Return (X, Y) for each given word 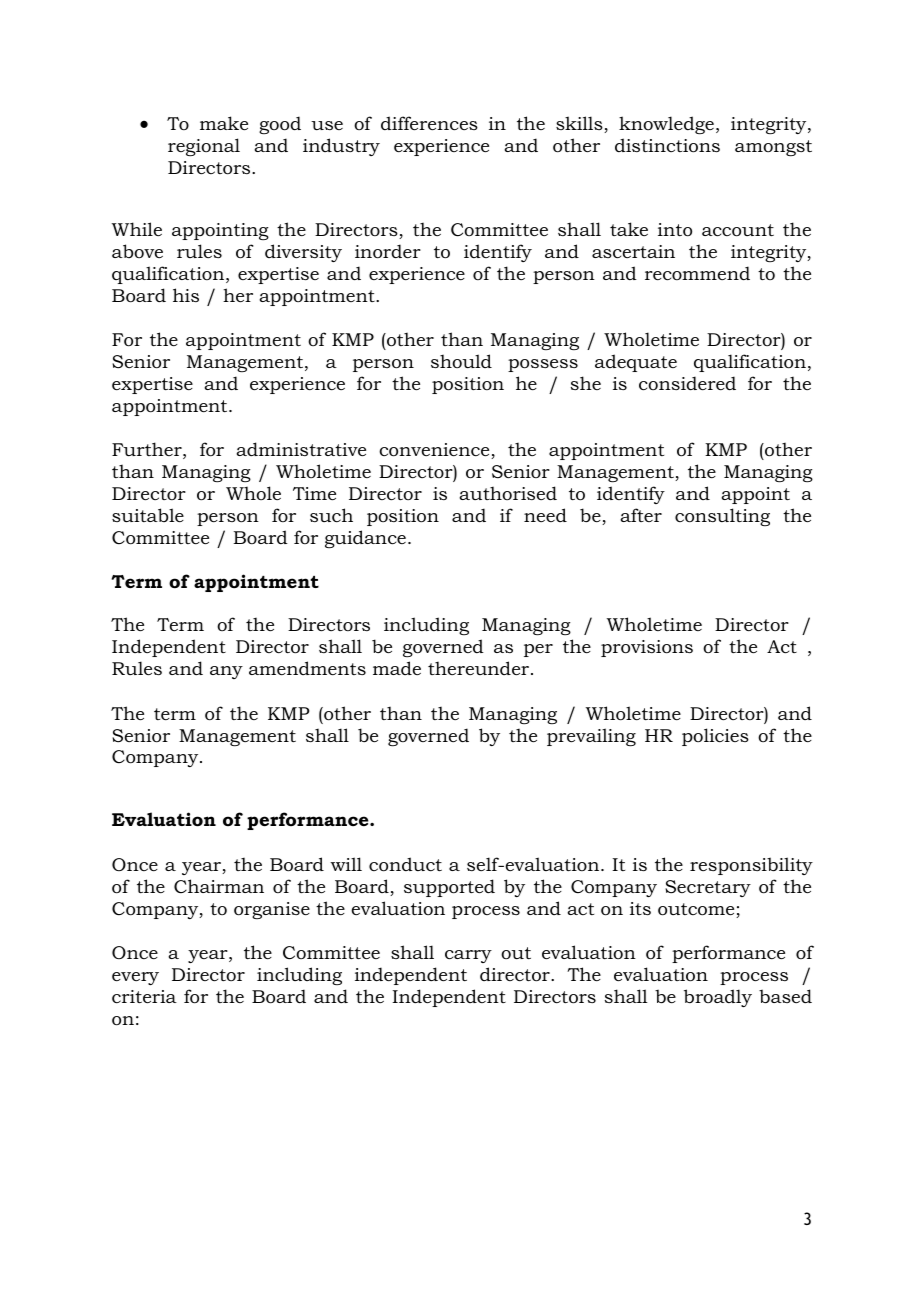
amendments (307, 668)
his (186, 295)
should (461, 361)
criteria (144, 997)
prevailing (591, 737)
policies (715, 737)
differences (429, 123)
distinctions (667, 145)
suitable (148, 515)
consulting (722, 517)
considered (687, 383)
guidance (365, 539)
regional (204, 147)
